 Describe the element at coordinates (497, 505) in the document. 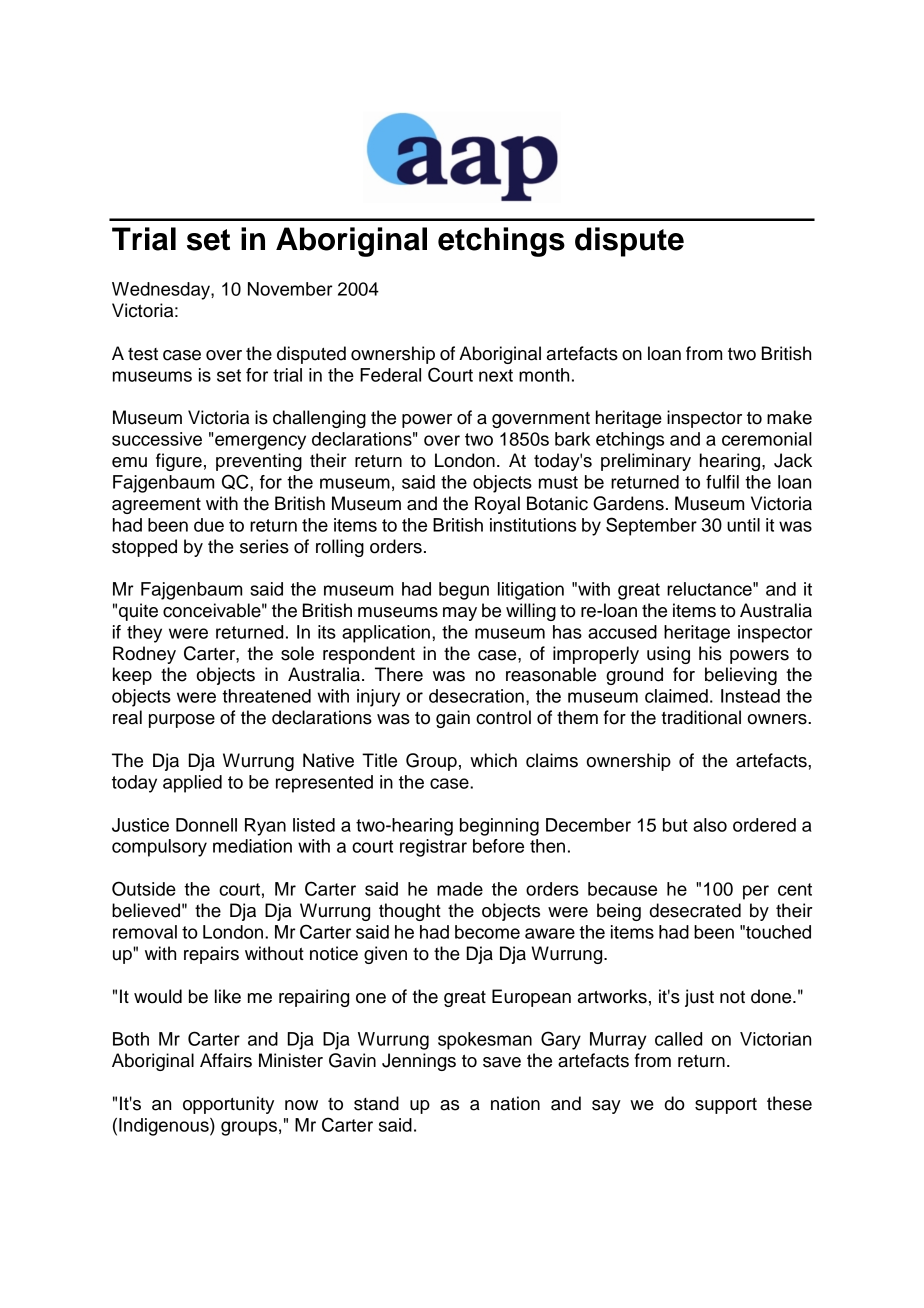

I see `Royal` at that location.
